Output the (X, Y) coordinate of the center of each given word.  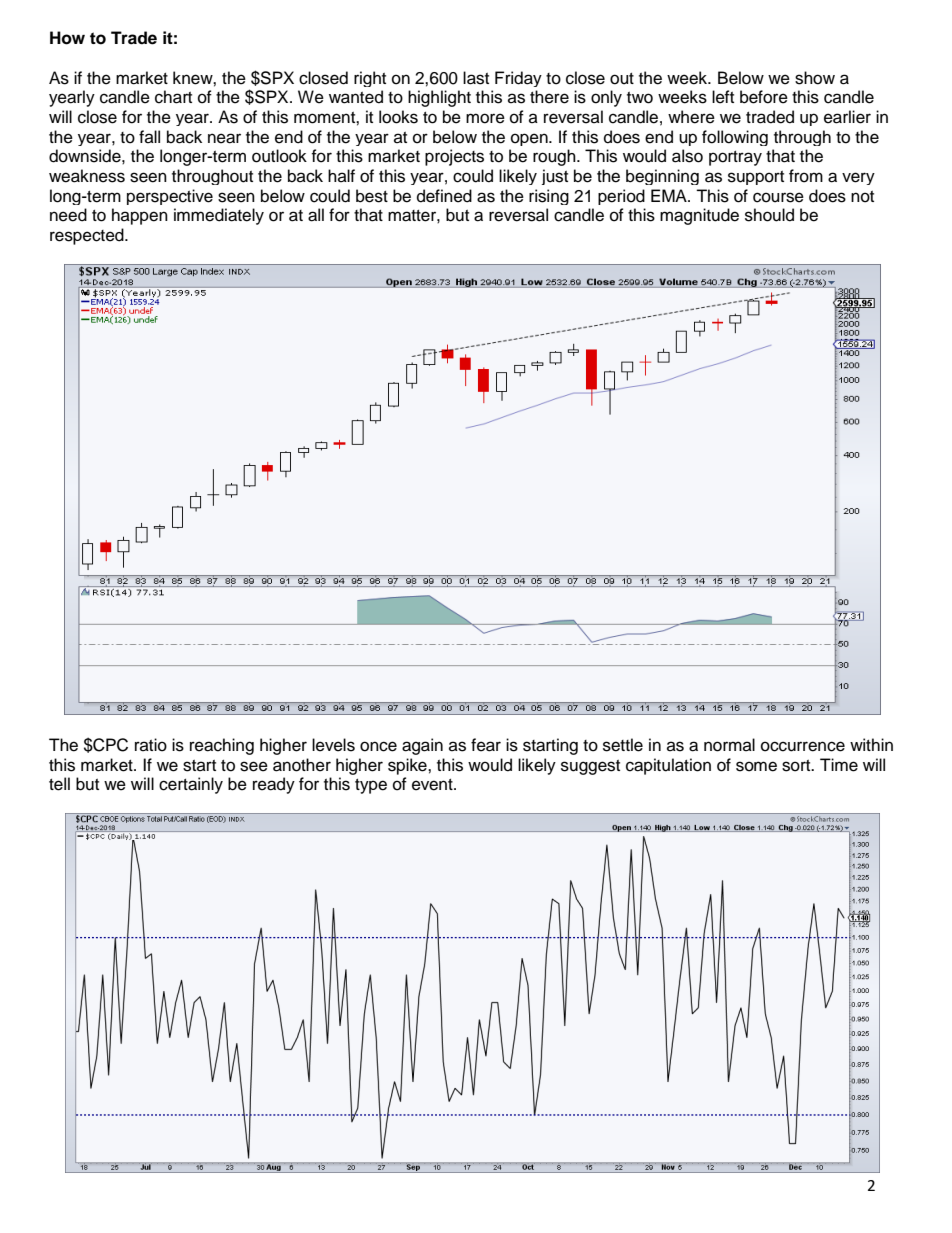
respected (88, 236)
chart (173, 97)
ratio (151, 745)
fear (486, 745)
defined (444, 196)
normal (729, 745)
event (433, 785)
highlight (439, 98)
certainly (191, 785)
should (769, 215)
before (764, 97)
